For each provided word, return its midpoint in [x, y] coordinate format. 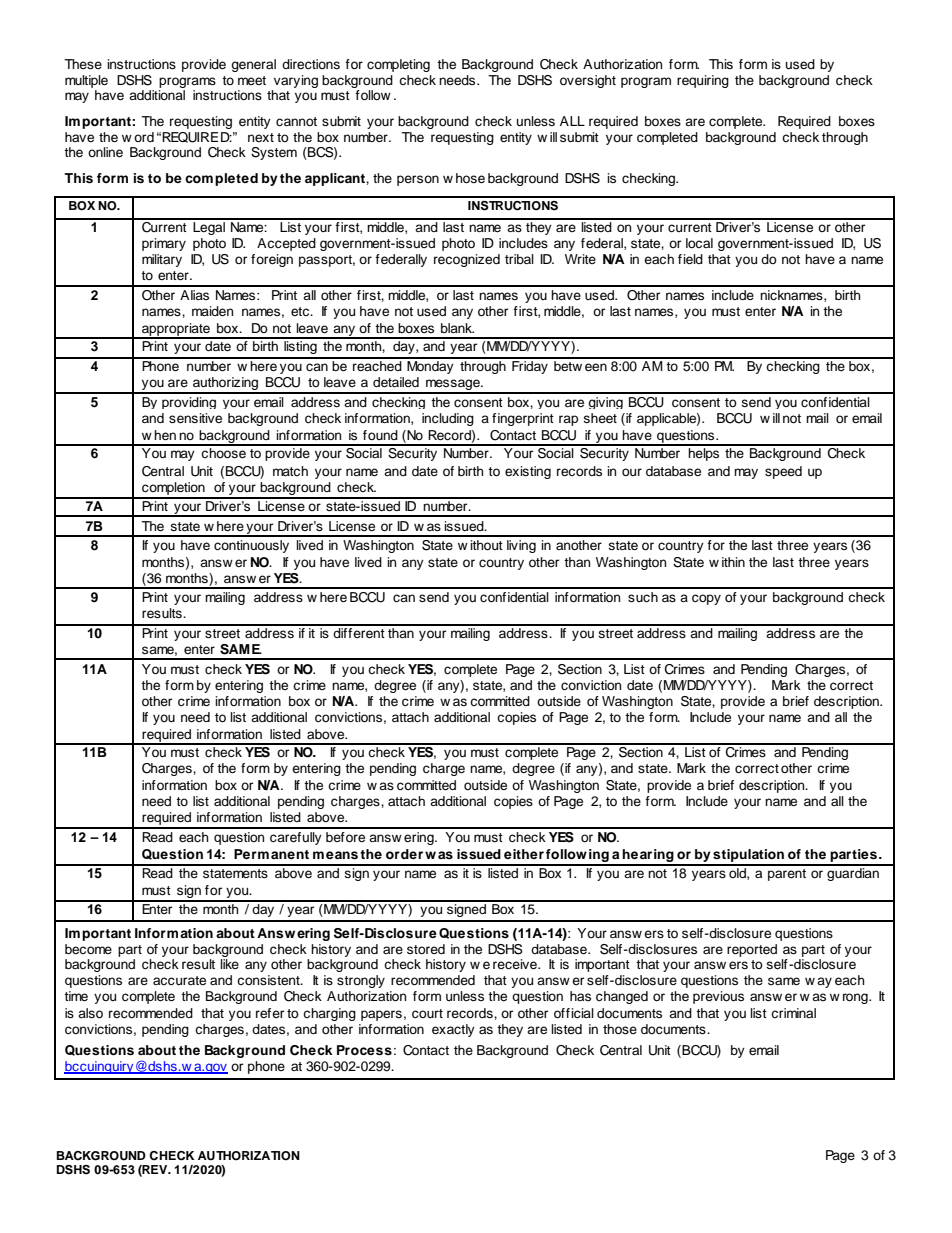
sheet [600, 418]
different [359, 631]
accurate [179, 980]
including [448, 419]
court [427, 1013]
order [406, 854]
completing [398, 65]
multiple [86, 81]
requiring [703, 81]
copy [706, 599]
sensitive [195, 418]
